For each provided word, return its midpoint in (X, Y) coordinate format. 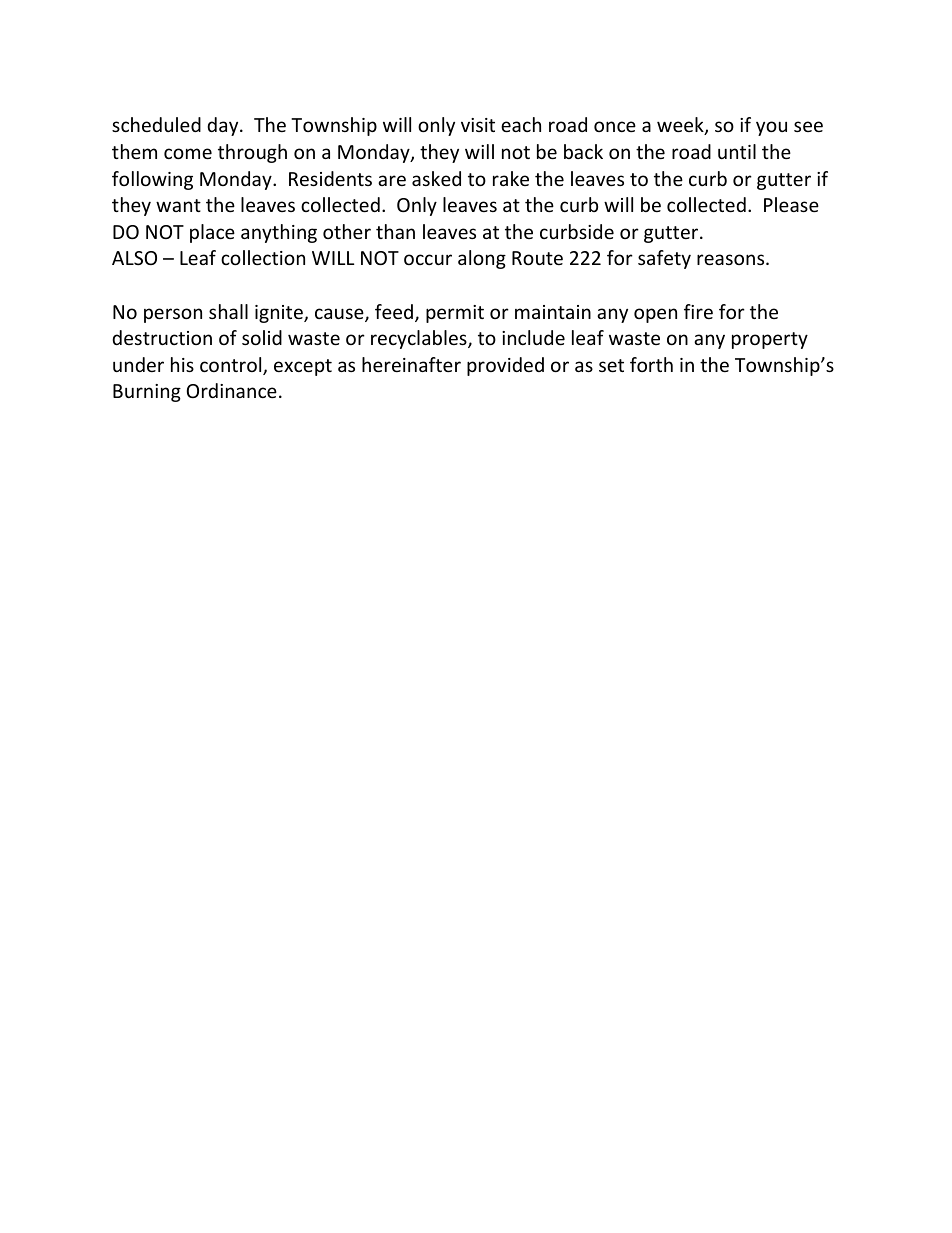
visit (478, 125)
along (482, 259)
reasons (732, 259)
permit (455, 314)
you (771, 128)
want (178, 205)
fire (698, 311)
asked (436, 178)
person (173, 315)
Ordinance (232, 390)
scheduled (156, 124)
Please (791, 204)
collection (263, 257)
